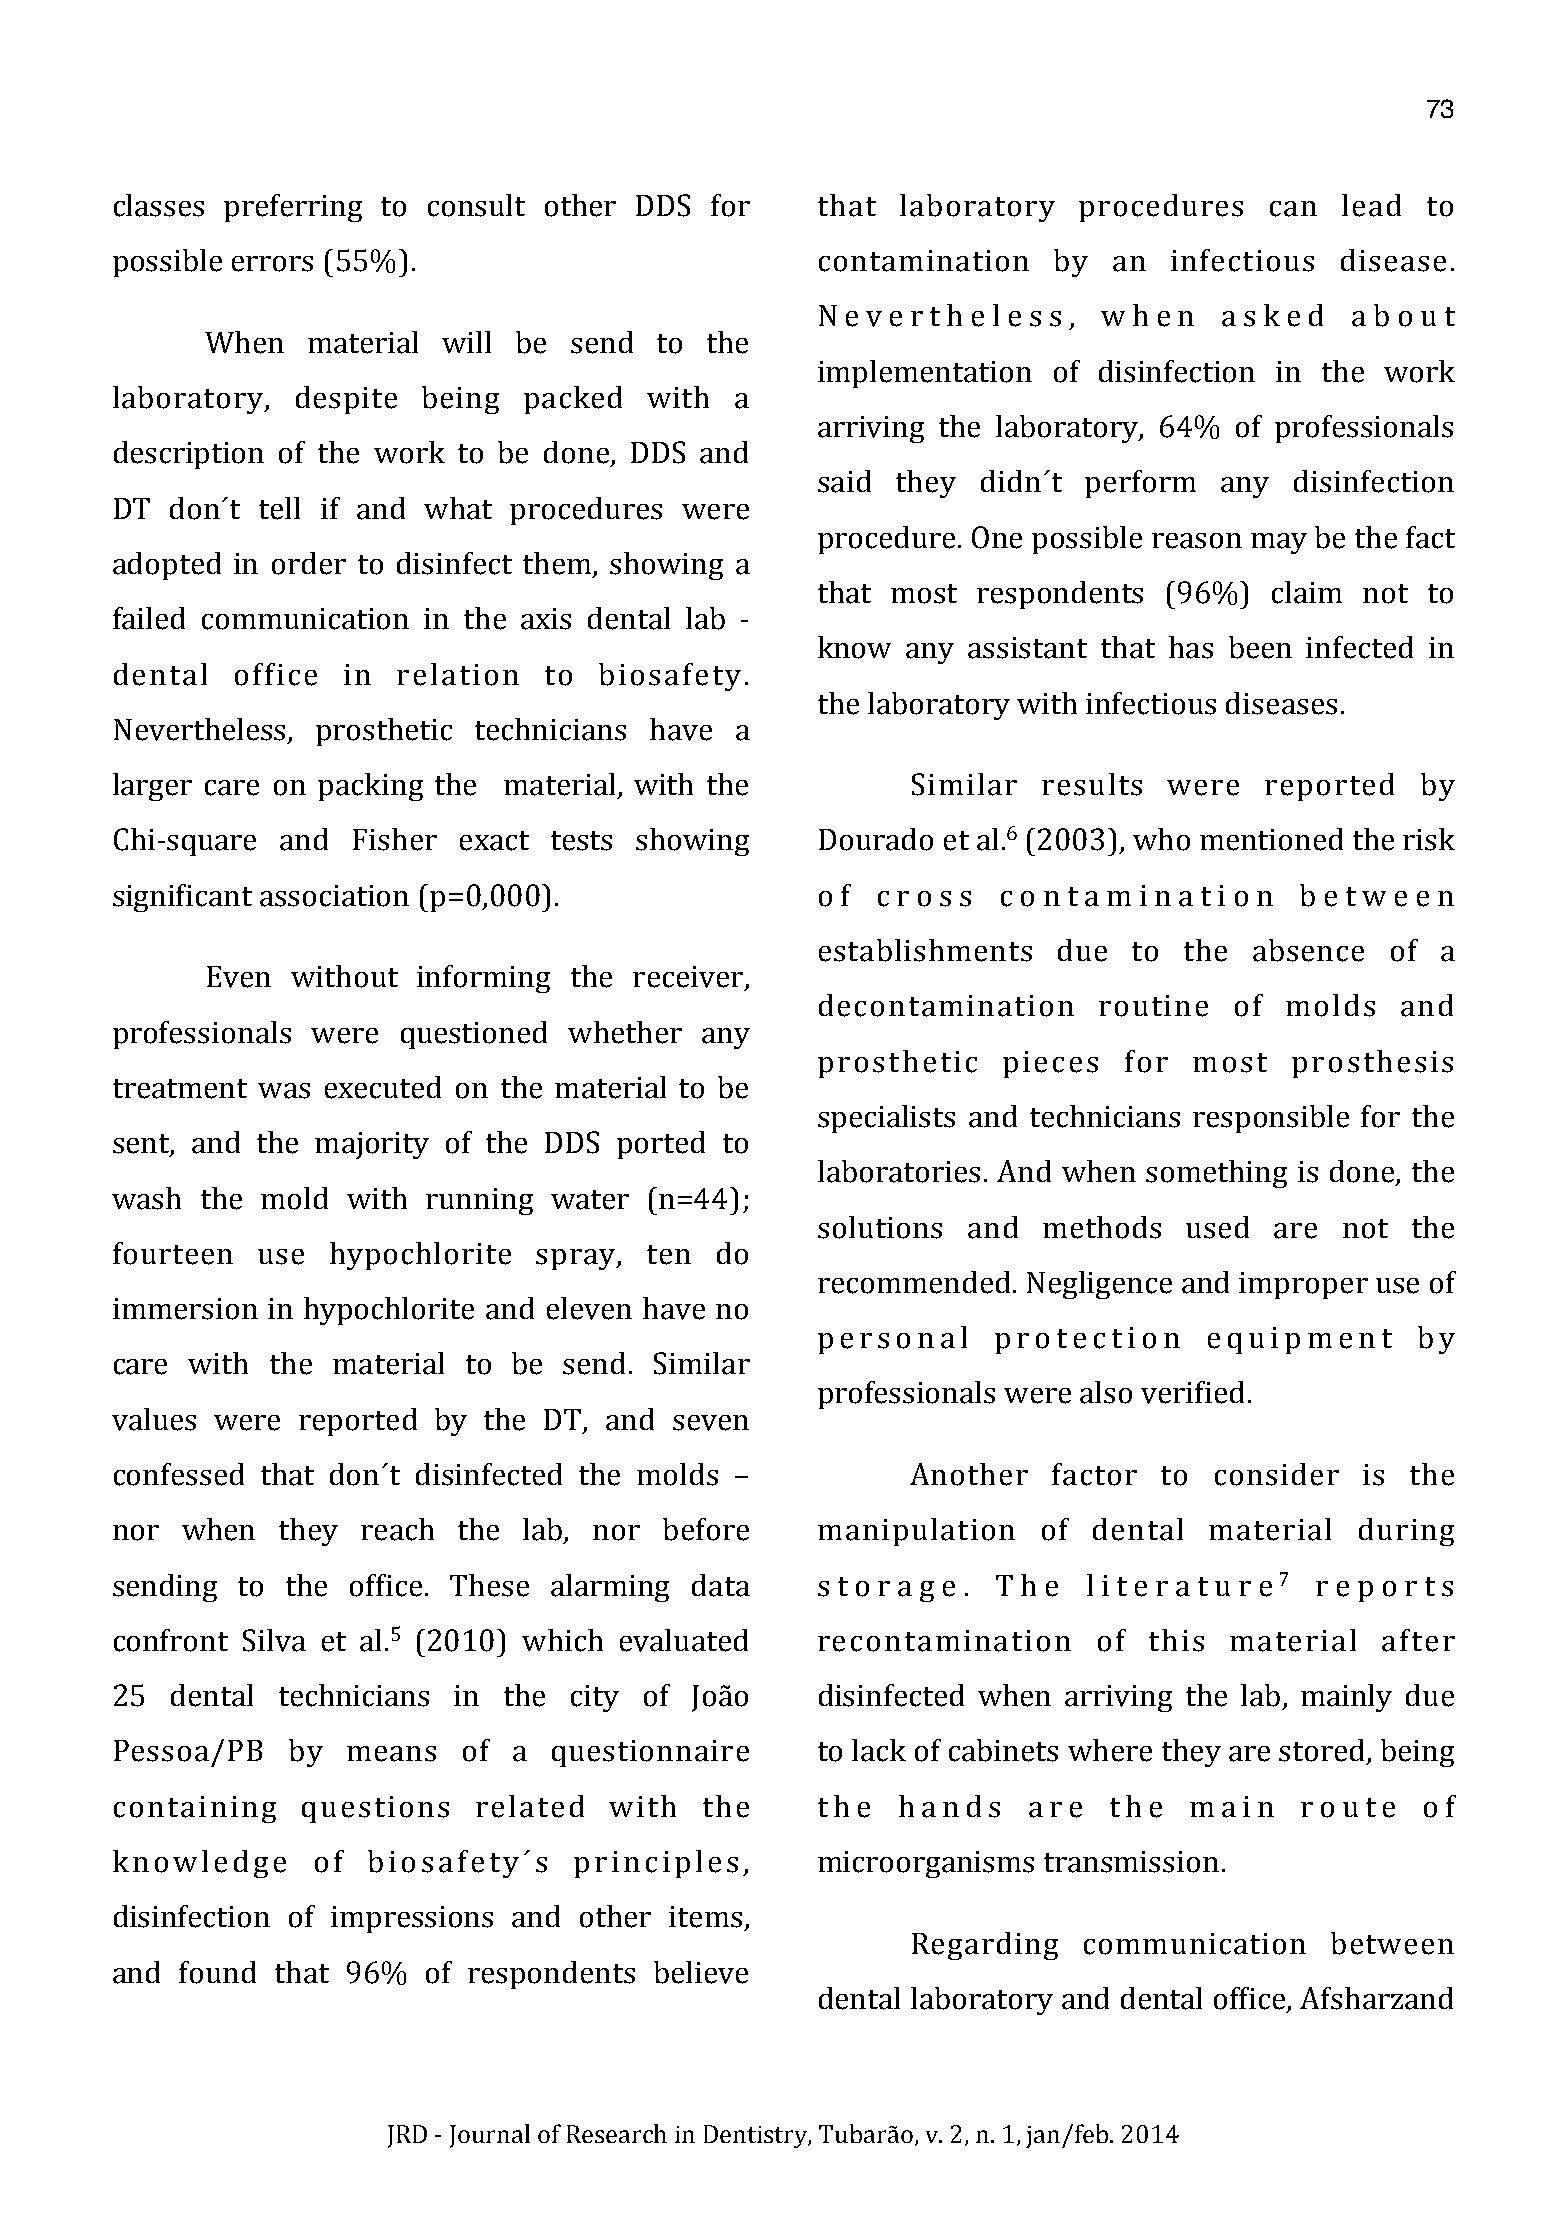 This screenshot has width=1567, height=2217. Describe the element at coordinates (370, 787) in the screenshot. I see `packing` at that location.
